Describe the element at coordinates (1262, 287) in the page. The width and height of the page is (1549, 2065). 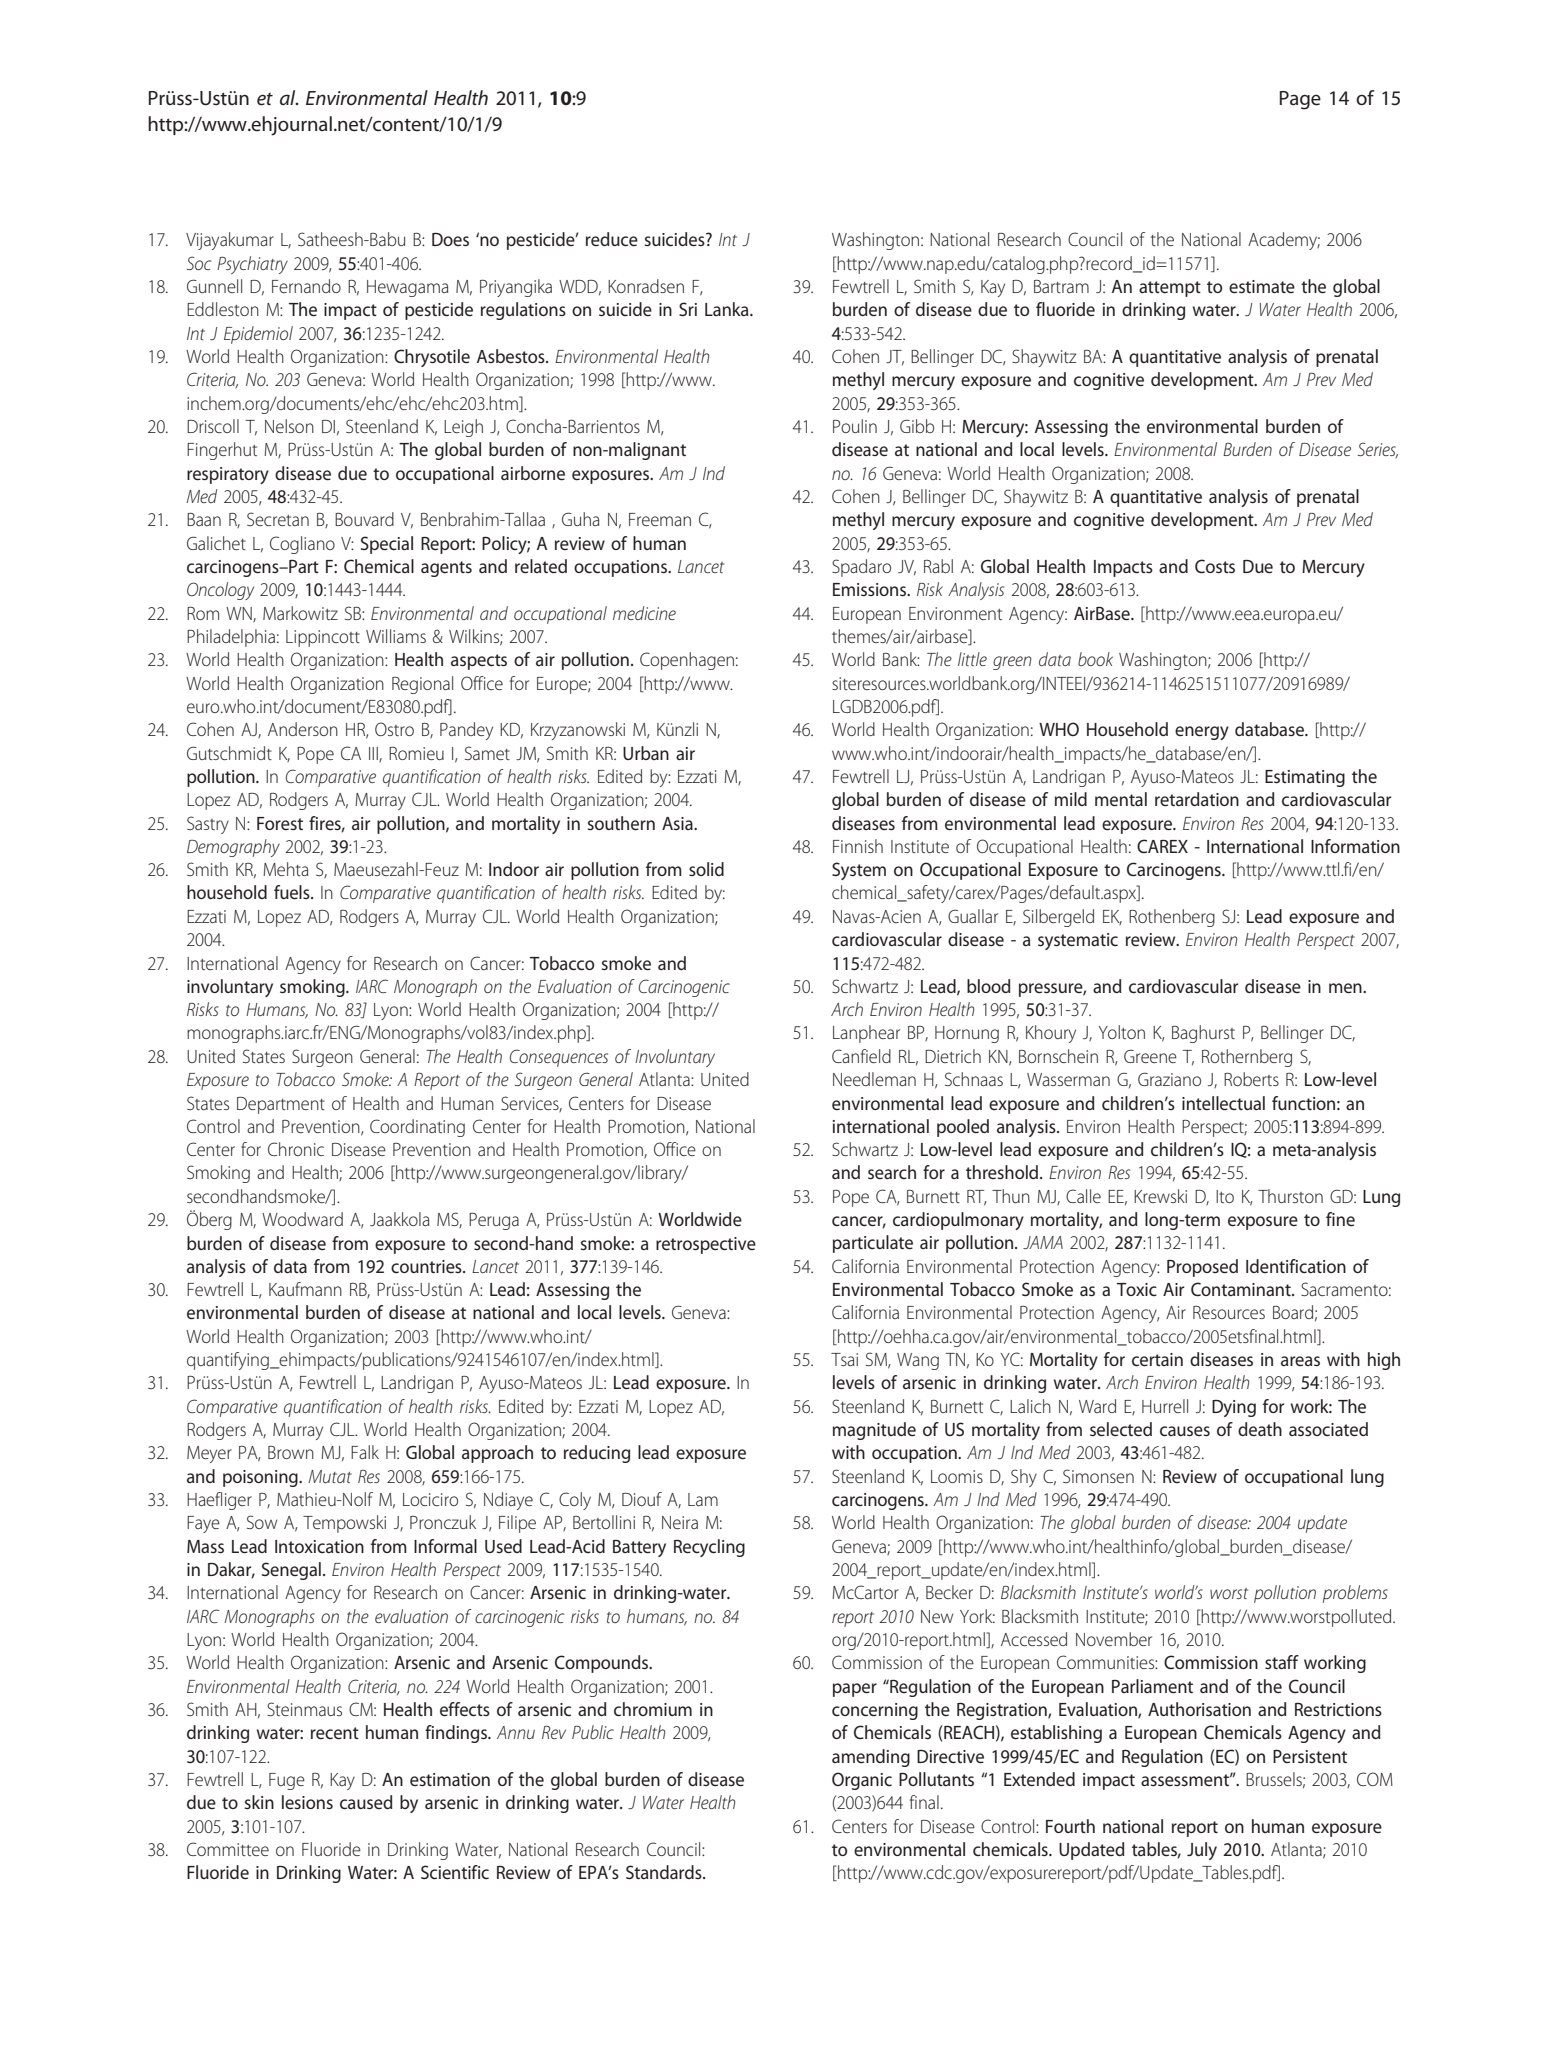
I see `estimate` at that location.
